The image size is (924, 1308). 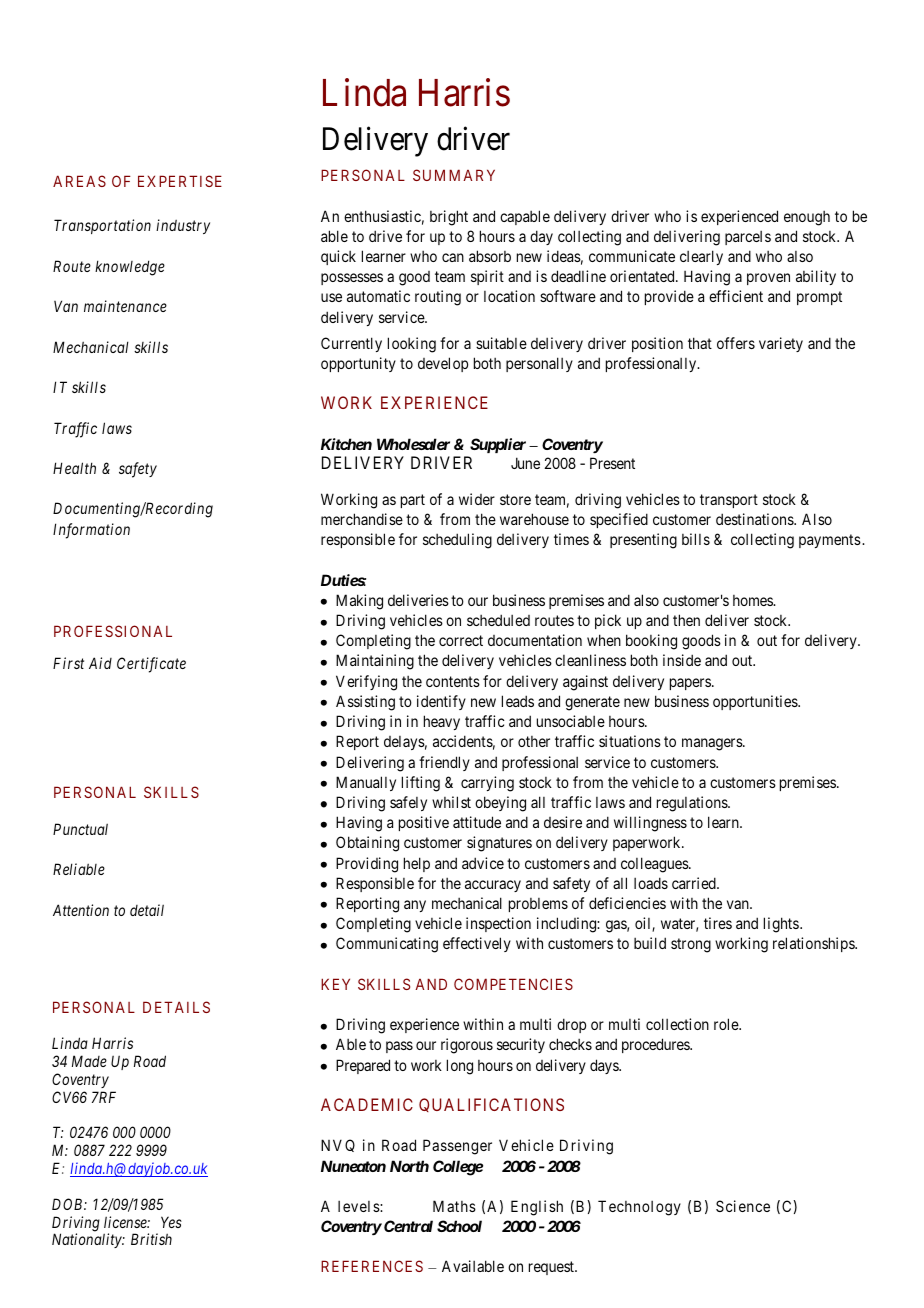 What do you see at coordinates (183, 226) in the image?
I see `industry` at bounding box center [183, 226].
